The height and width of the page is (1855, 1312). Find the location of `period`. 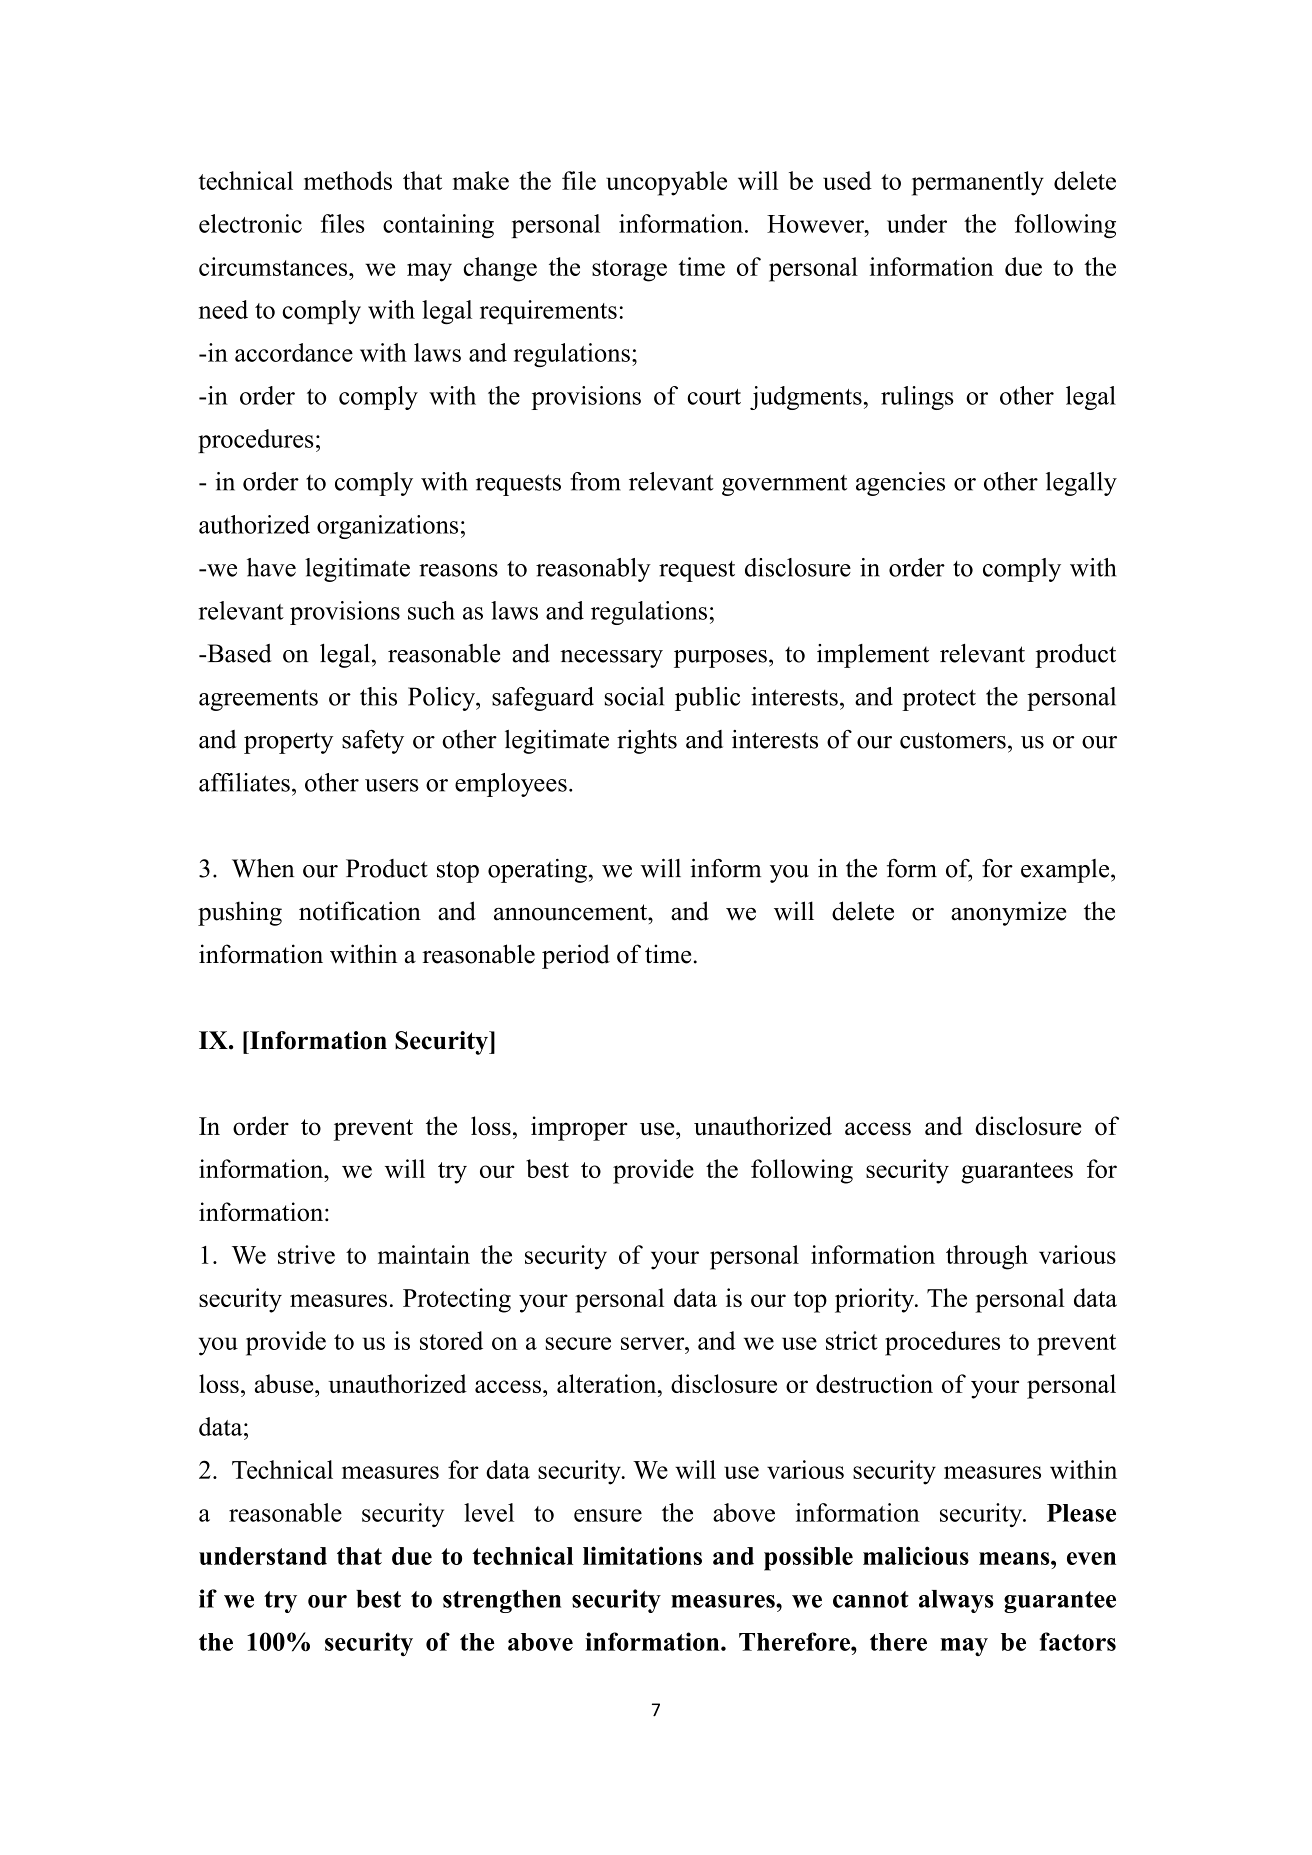

period is located at coordinates (576, 956).
